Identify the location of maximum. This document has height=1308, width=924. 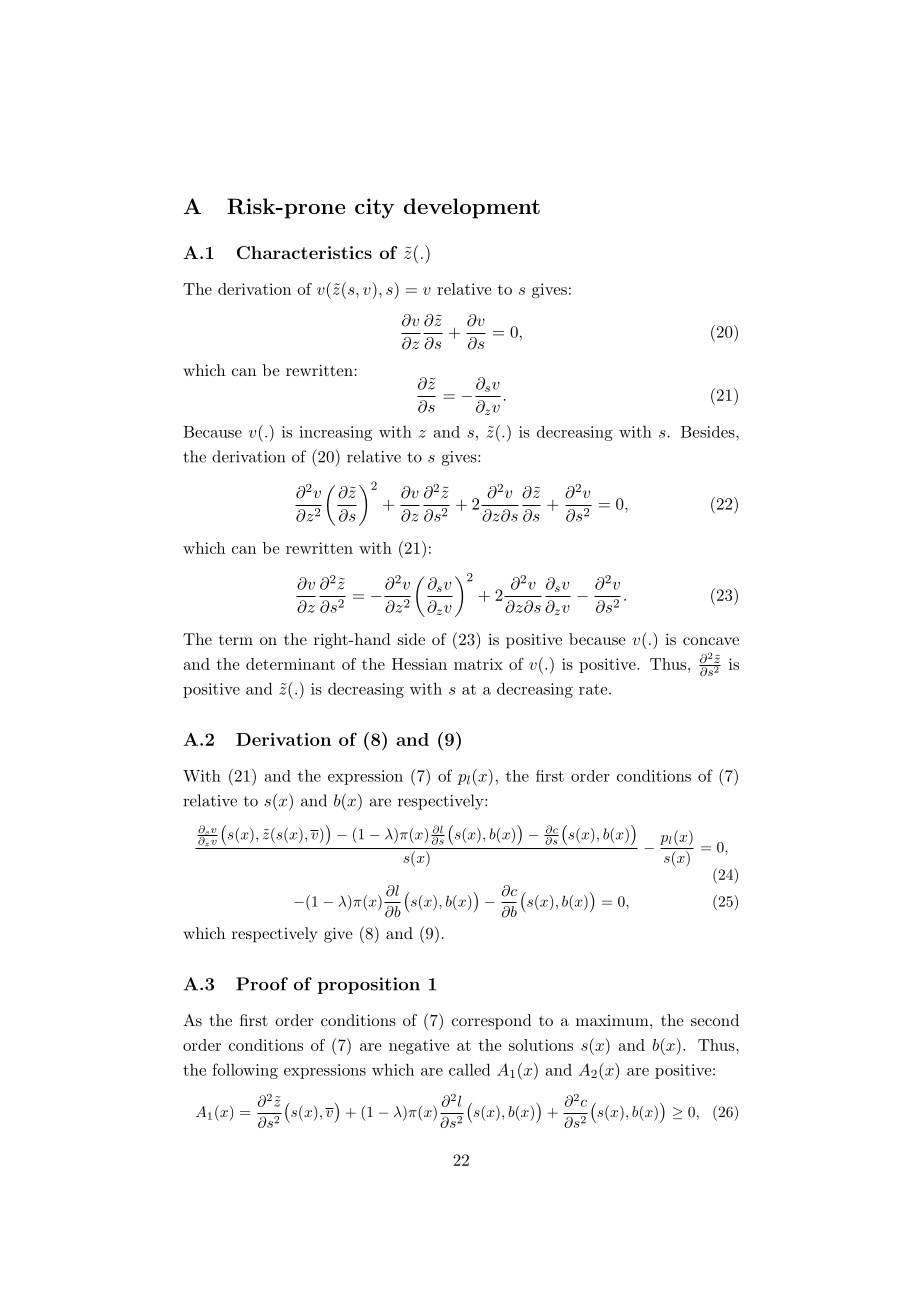
(612, 1020).
